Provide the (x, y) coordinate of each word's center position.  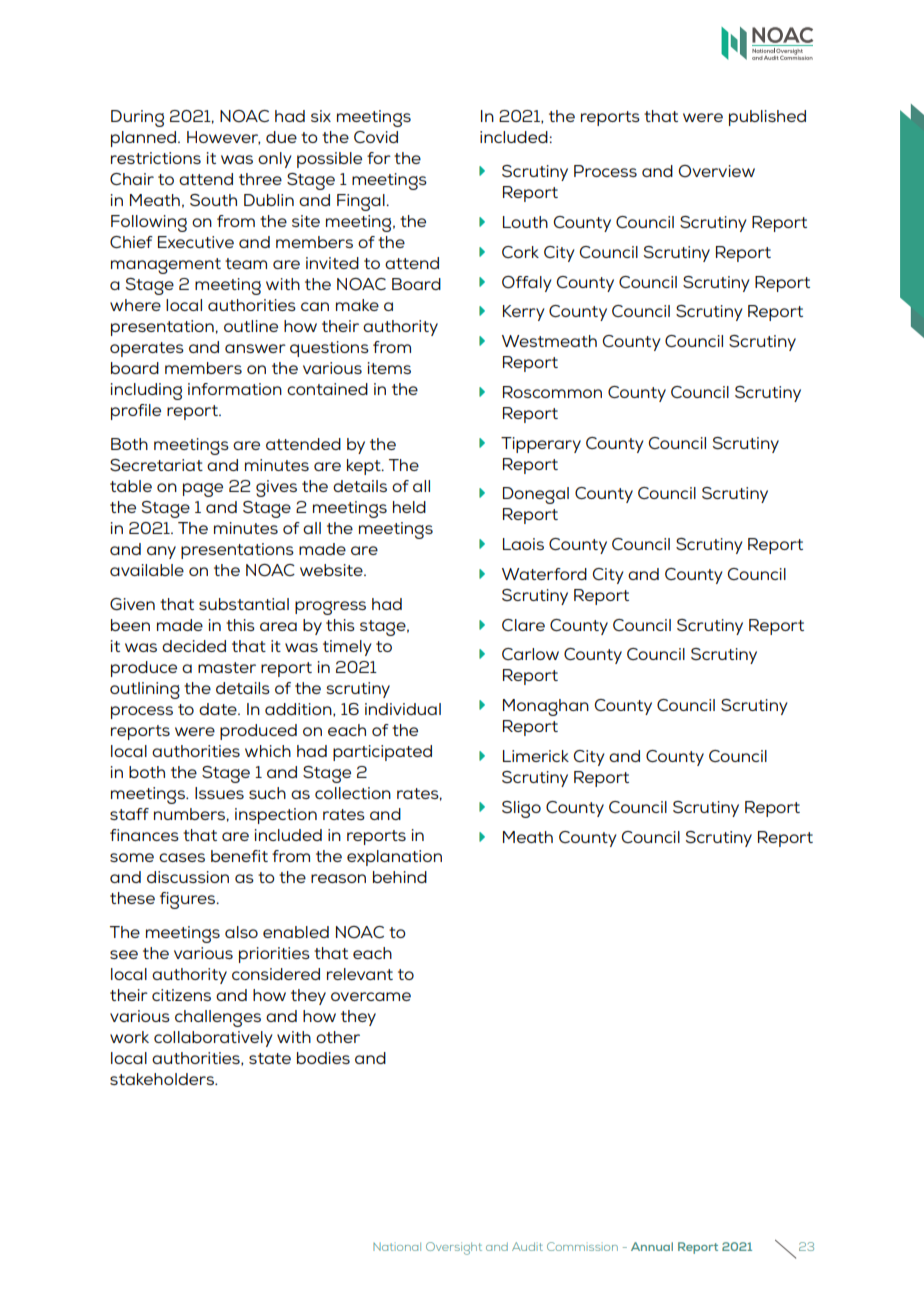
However (224, 138)
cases (182, 857)
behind (400, 877)
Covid (376, 137)
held (409, 507)
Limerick (536, 756)
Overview (717, 171)
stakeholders (163, 1079)
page (203, 490)
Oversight (454, 1248)
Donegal (536, 495)
